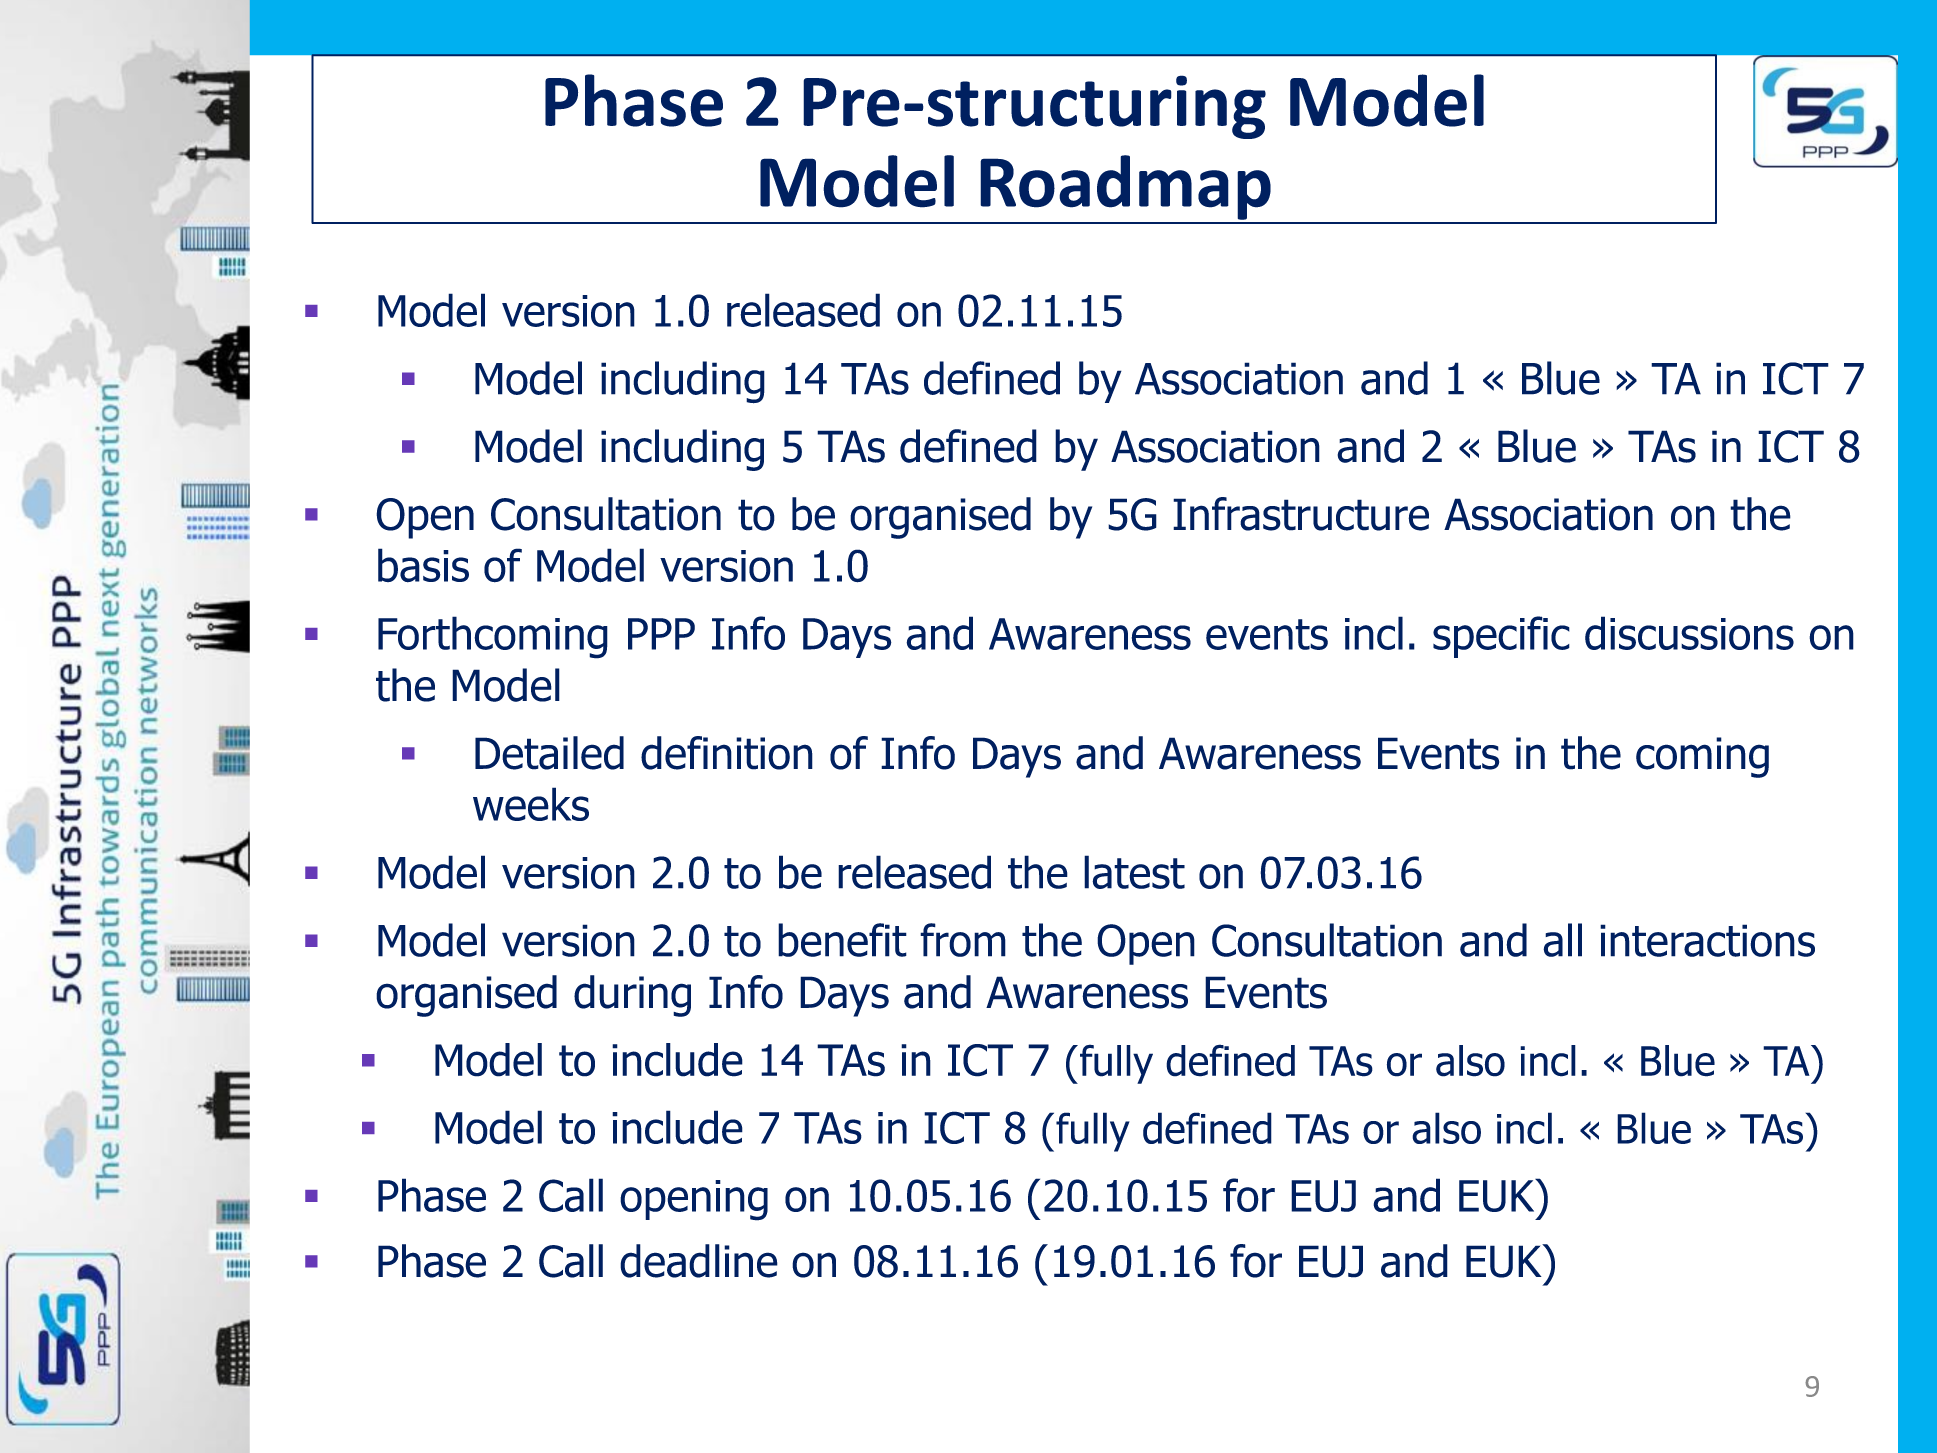 This screenshot has width=1937, height=1453. Describe the element at coordinates (632, 996) in the screenshot. I see `during` at that location.
